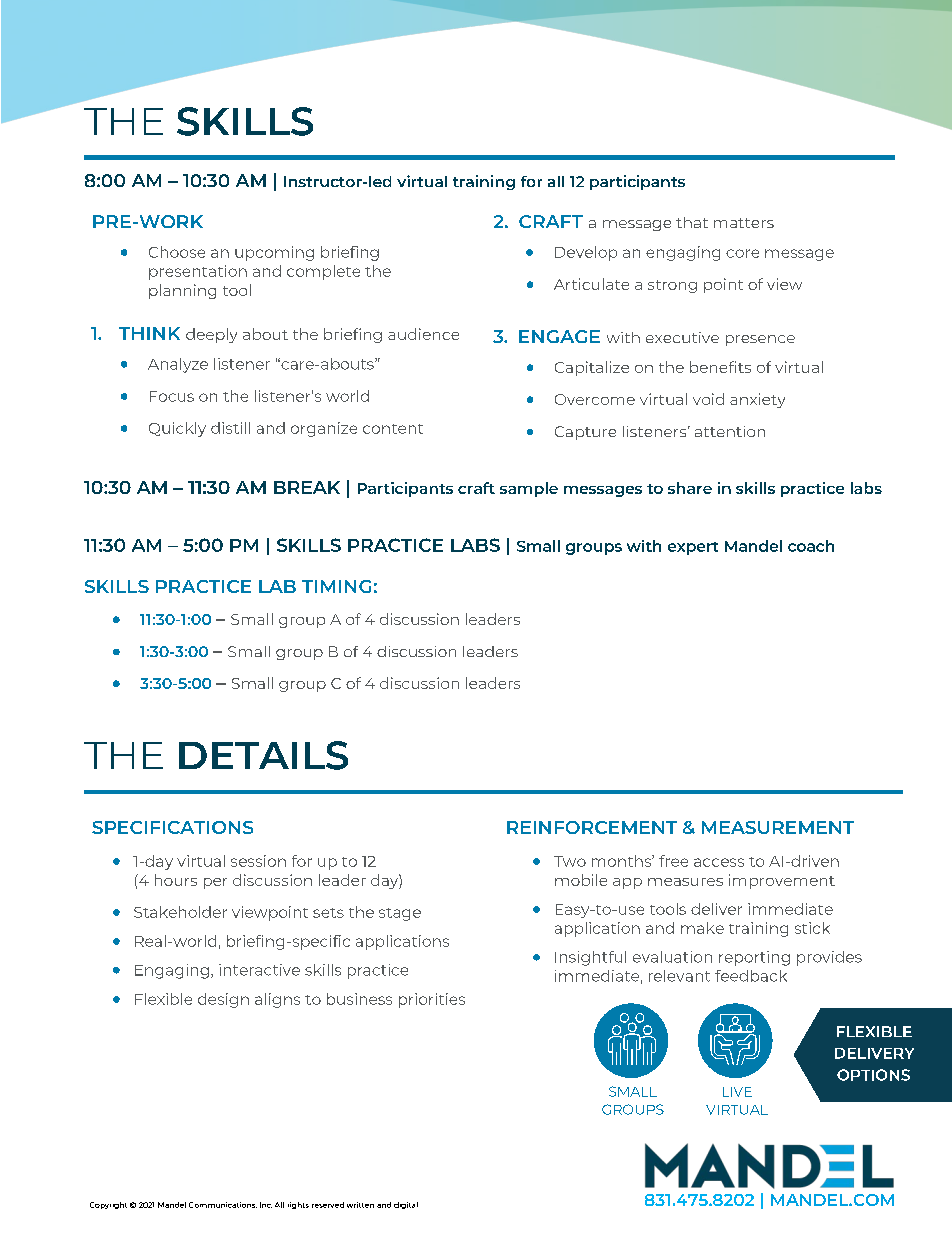 This screenshot has height=1233, width=952. Describe the element at coordinates (223, 1205) in the screenshot. I see `Communications` at that location.
